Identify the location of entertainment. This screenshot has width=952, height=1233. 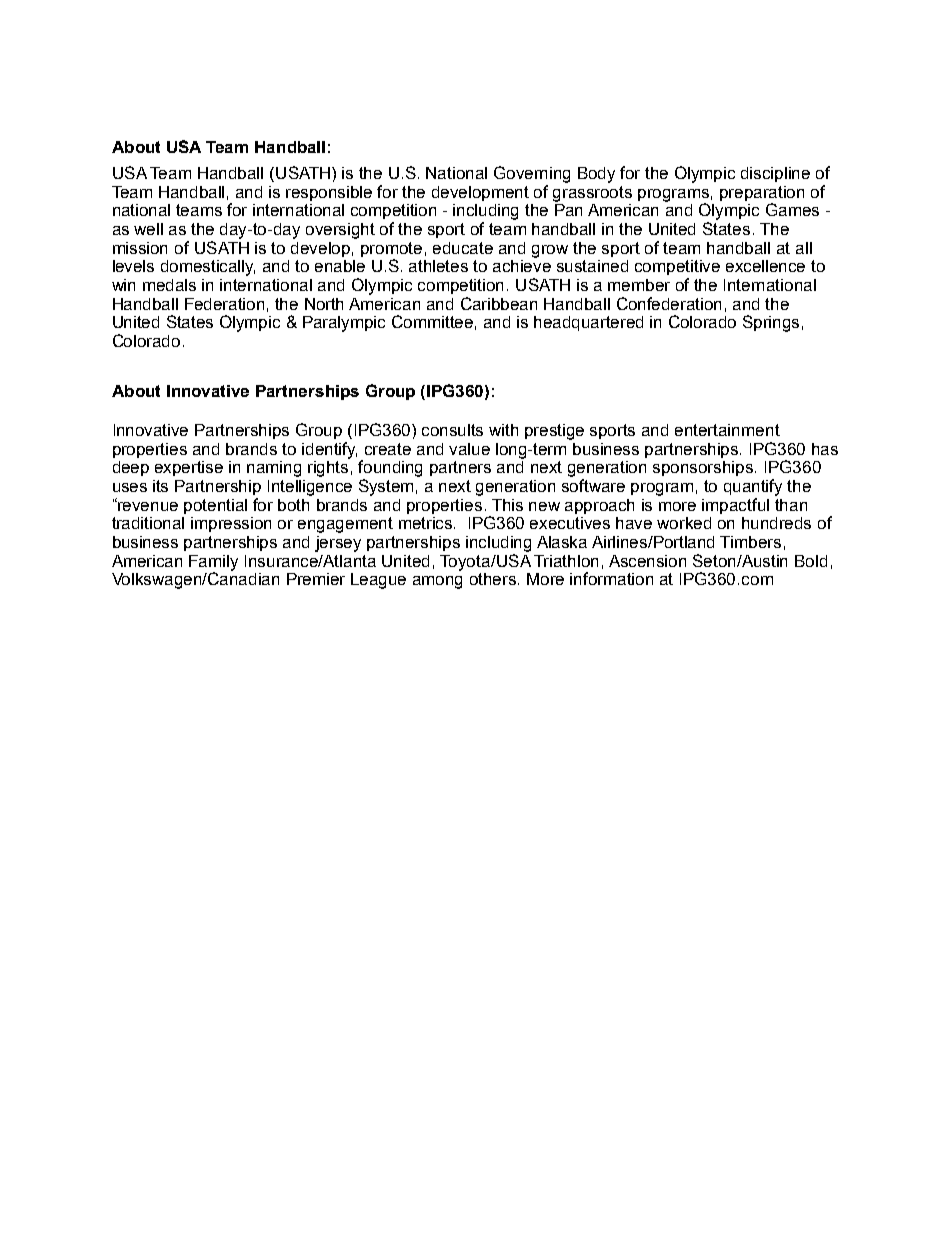
(727, 430).
